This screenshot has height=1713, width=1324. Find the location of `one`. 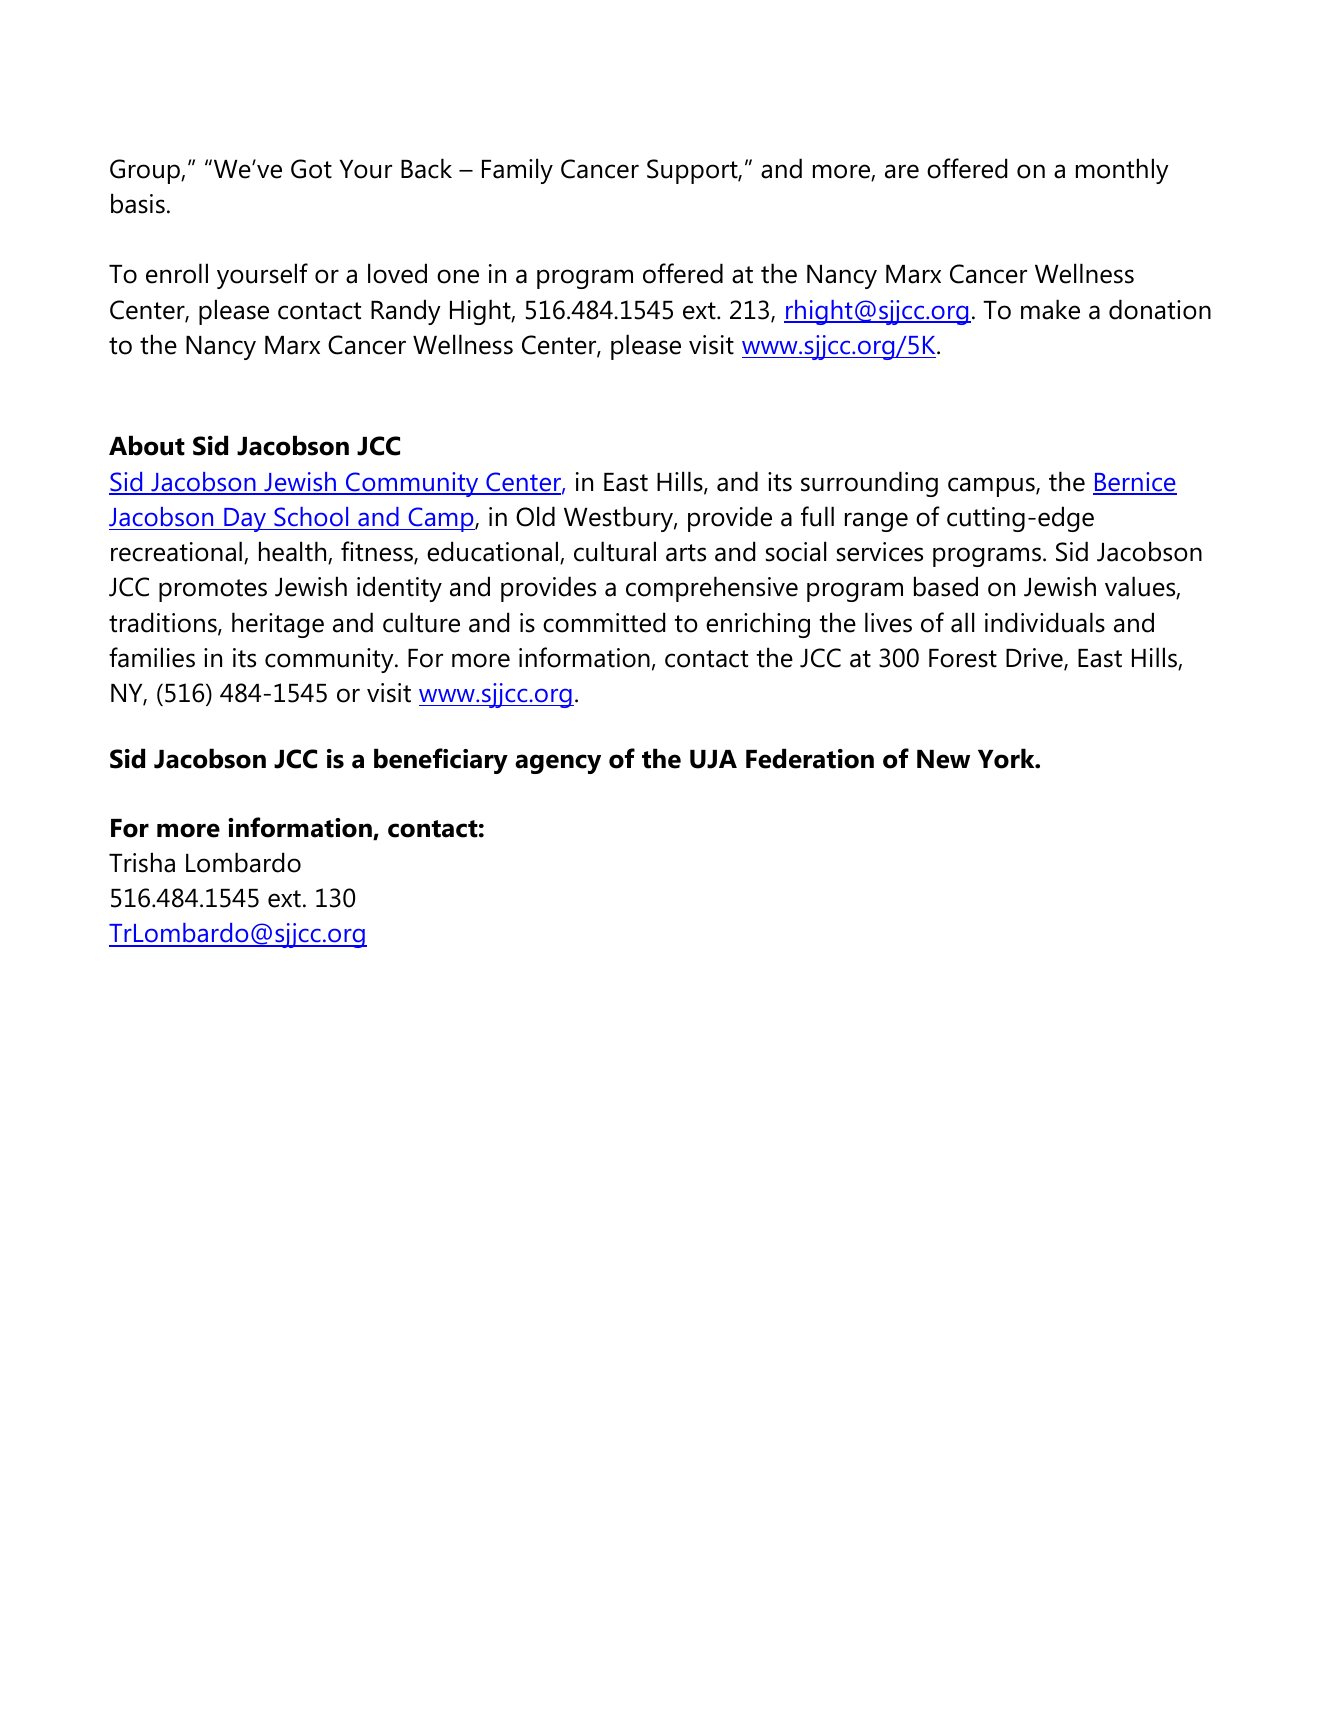

one is located at coordinates (458, 276).
